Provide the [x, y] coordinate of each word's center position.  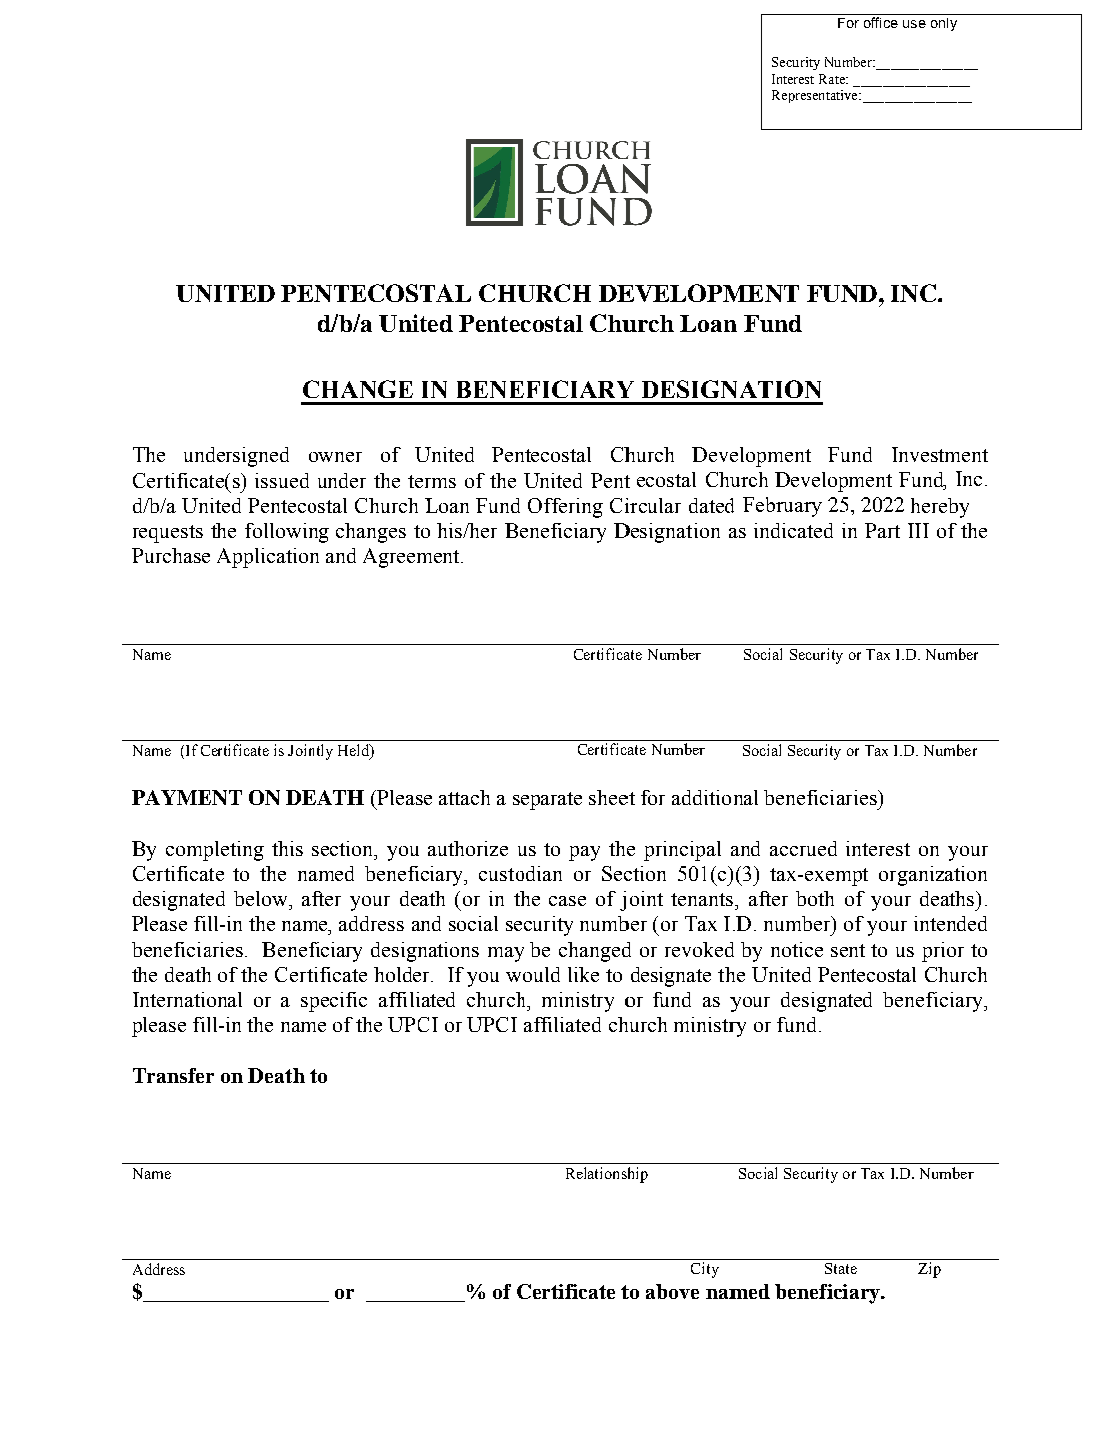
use [914, 24]
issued [282, 480]
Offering [565, 508]
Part [882, 530]
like [583, 974]
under [342, 480]
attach [464, 797]
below [262, 898]
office [881, 22]
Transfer [173, 1075]
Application [268, 558]
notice [797, 949]
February [782, 507]
